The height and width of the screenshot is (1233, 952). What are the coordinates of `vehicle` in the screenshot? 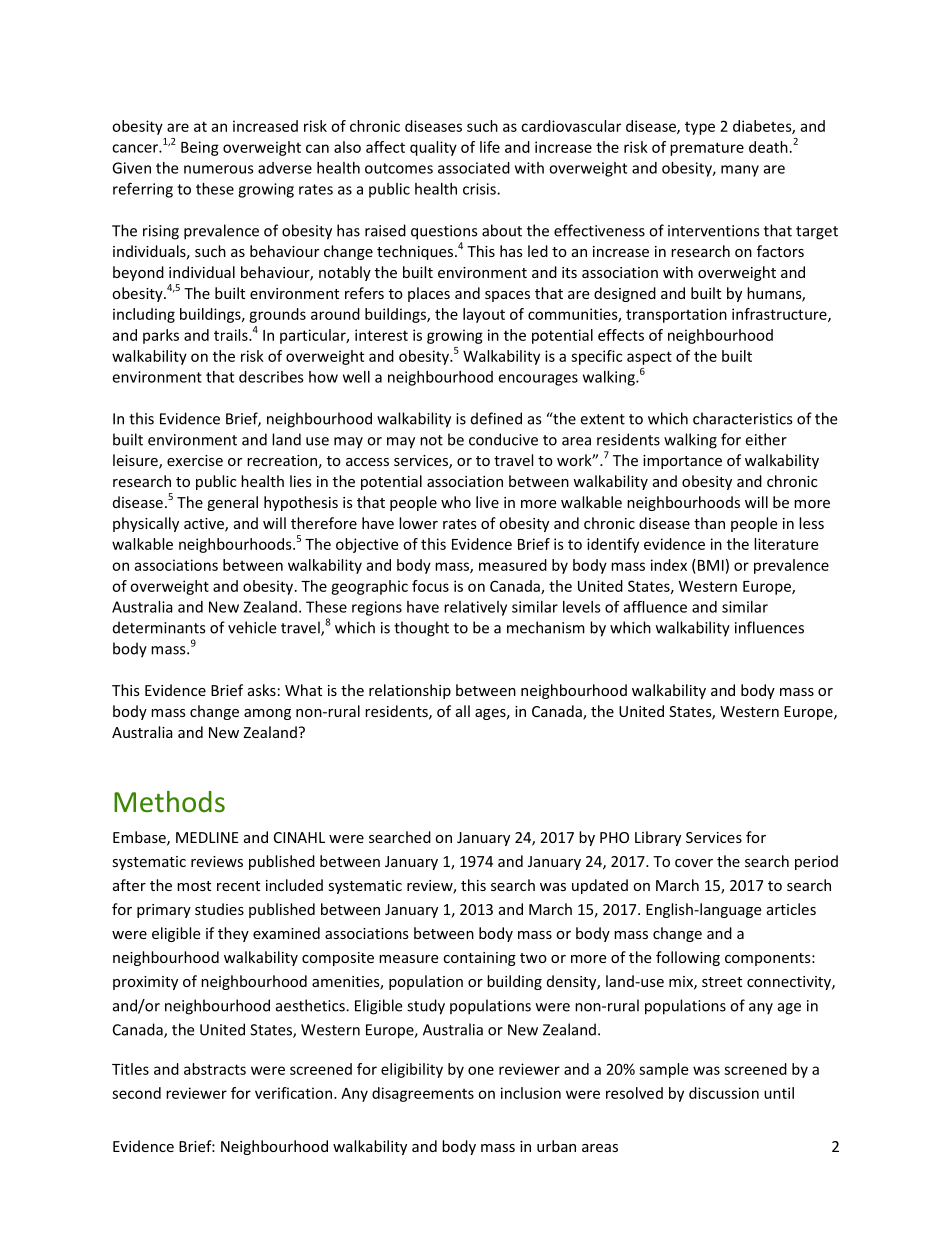 It's located at (252, 627).
